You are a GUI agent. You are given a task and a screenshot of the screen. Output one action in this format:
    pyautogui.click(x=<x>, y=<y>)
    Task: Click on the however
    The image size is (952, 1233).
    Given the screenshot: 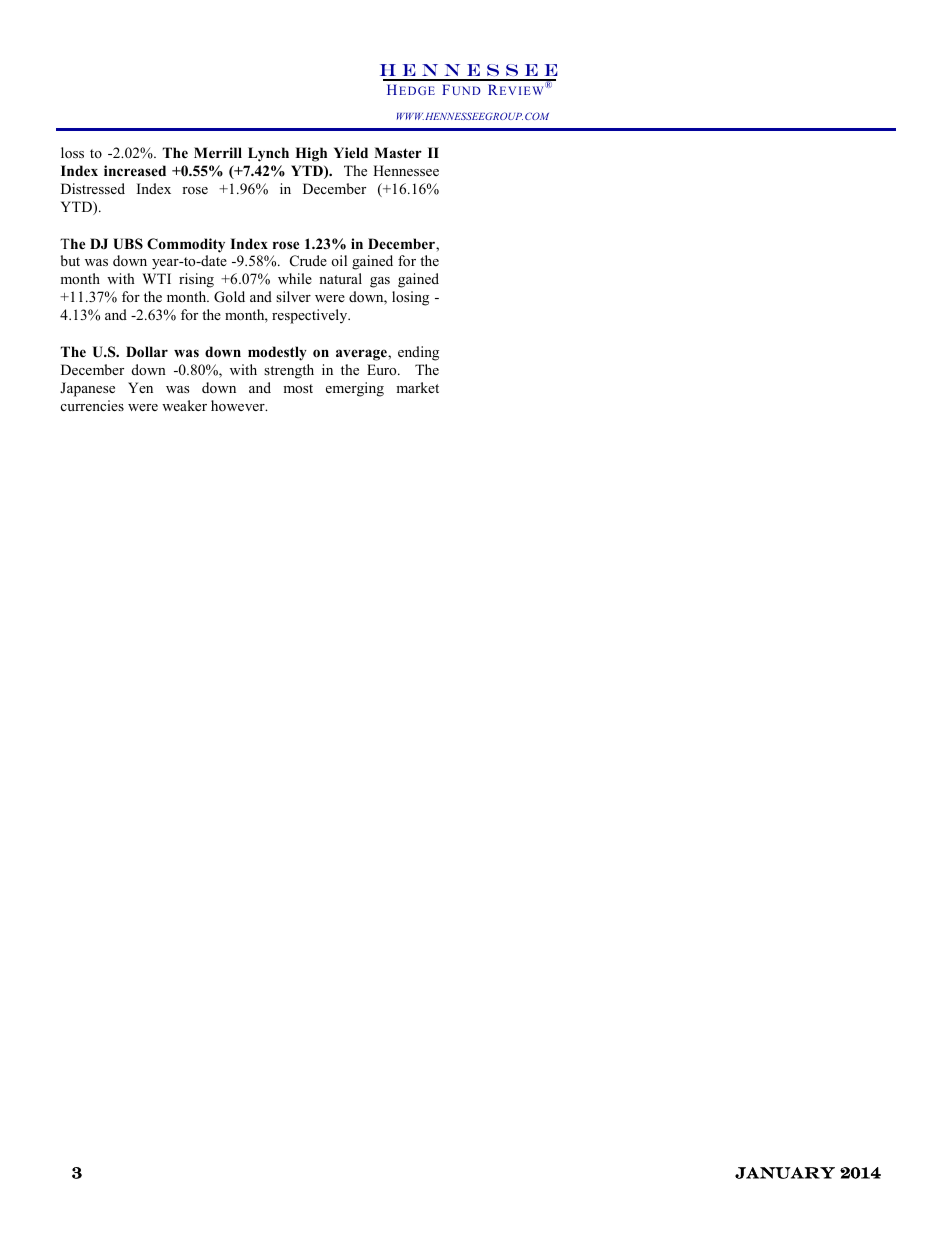 What is the action you would take?
    pyautogui.click(x=239, y=405)
